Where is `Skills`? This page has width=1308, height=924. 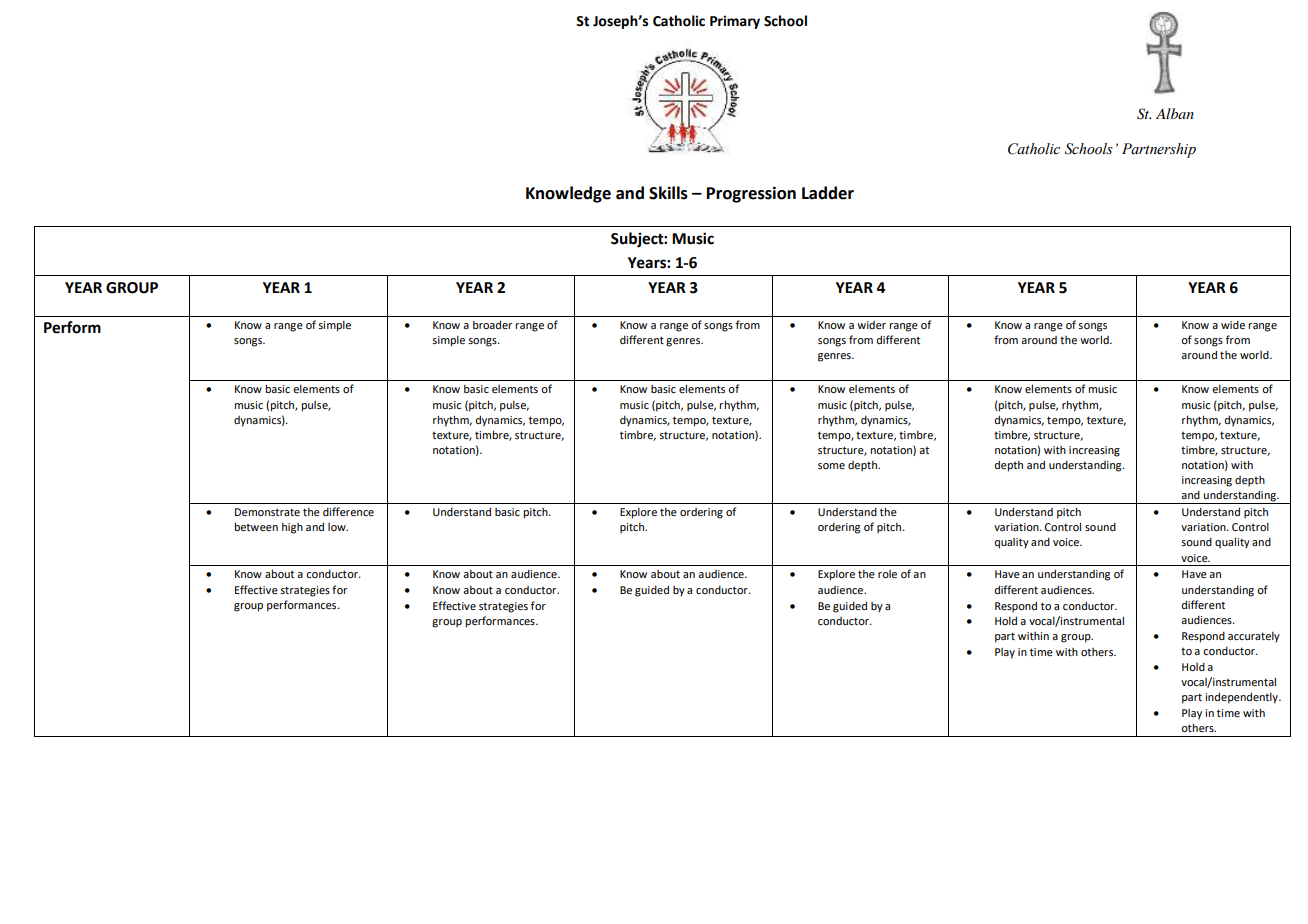
Skills is located at coordinates (668, 193).
